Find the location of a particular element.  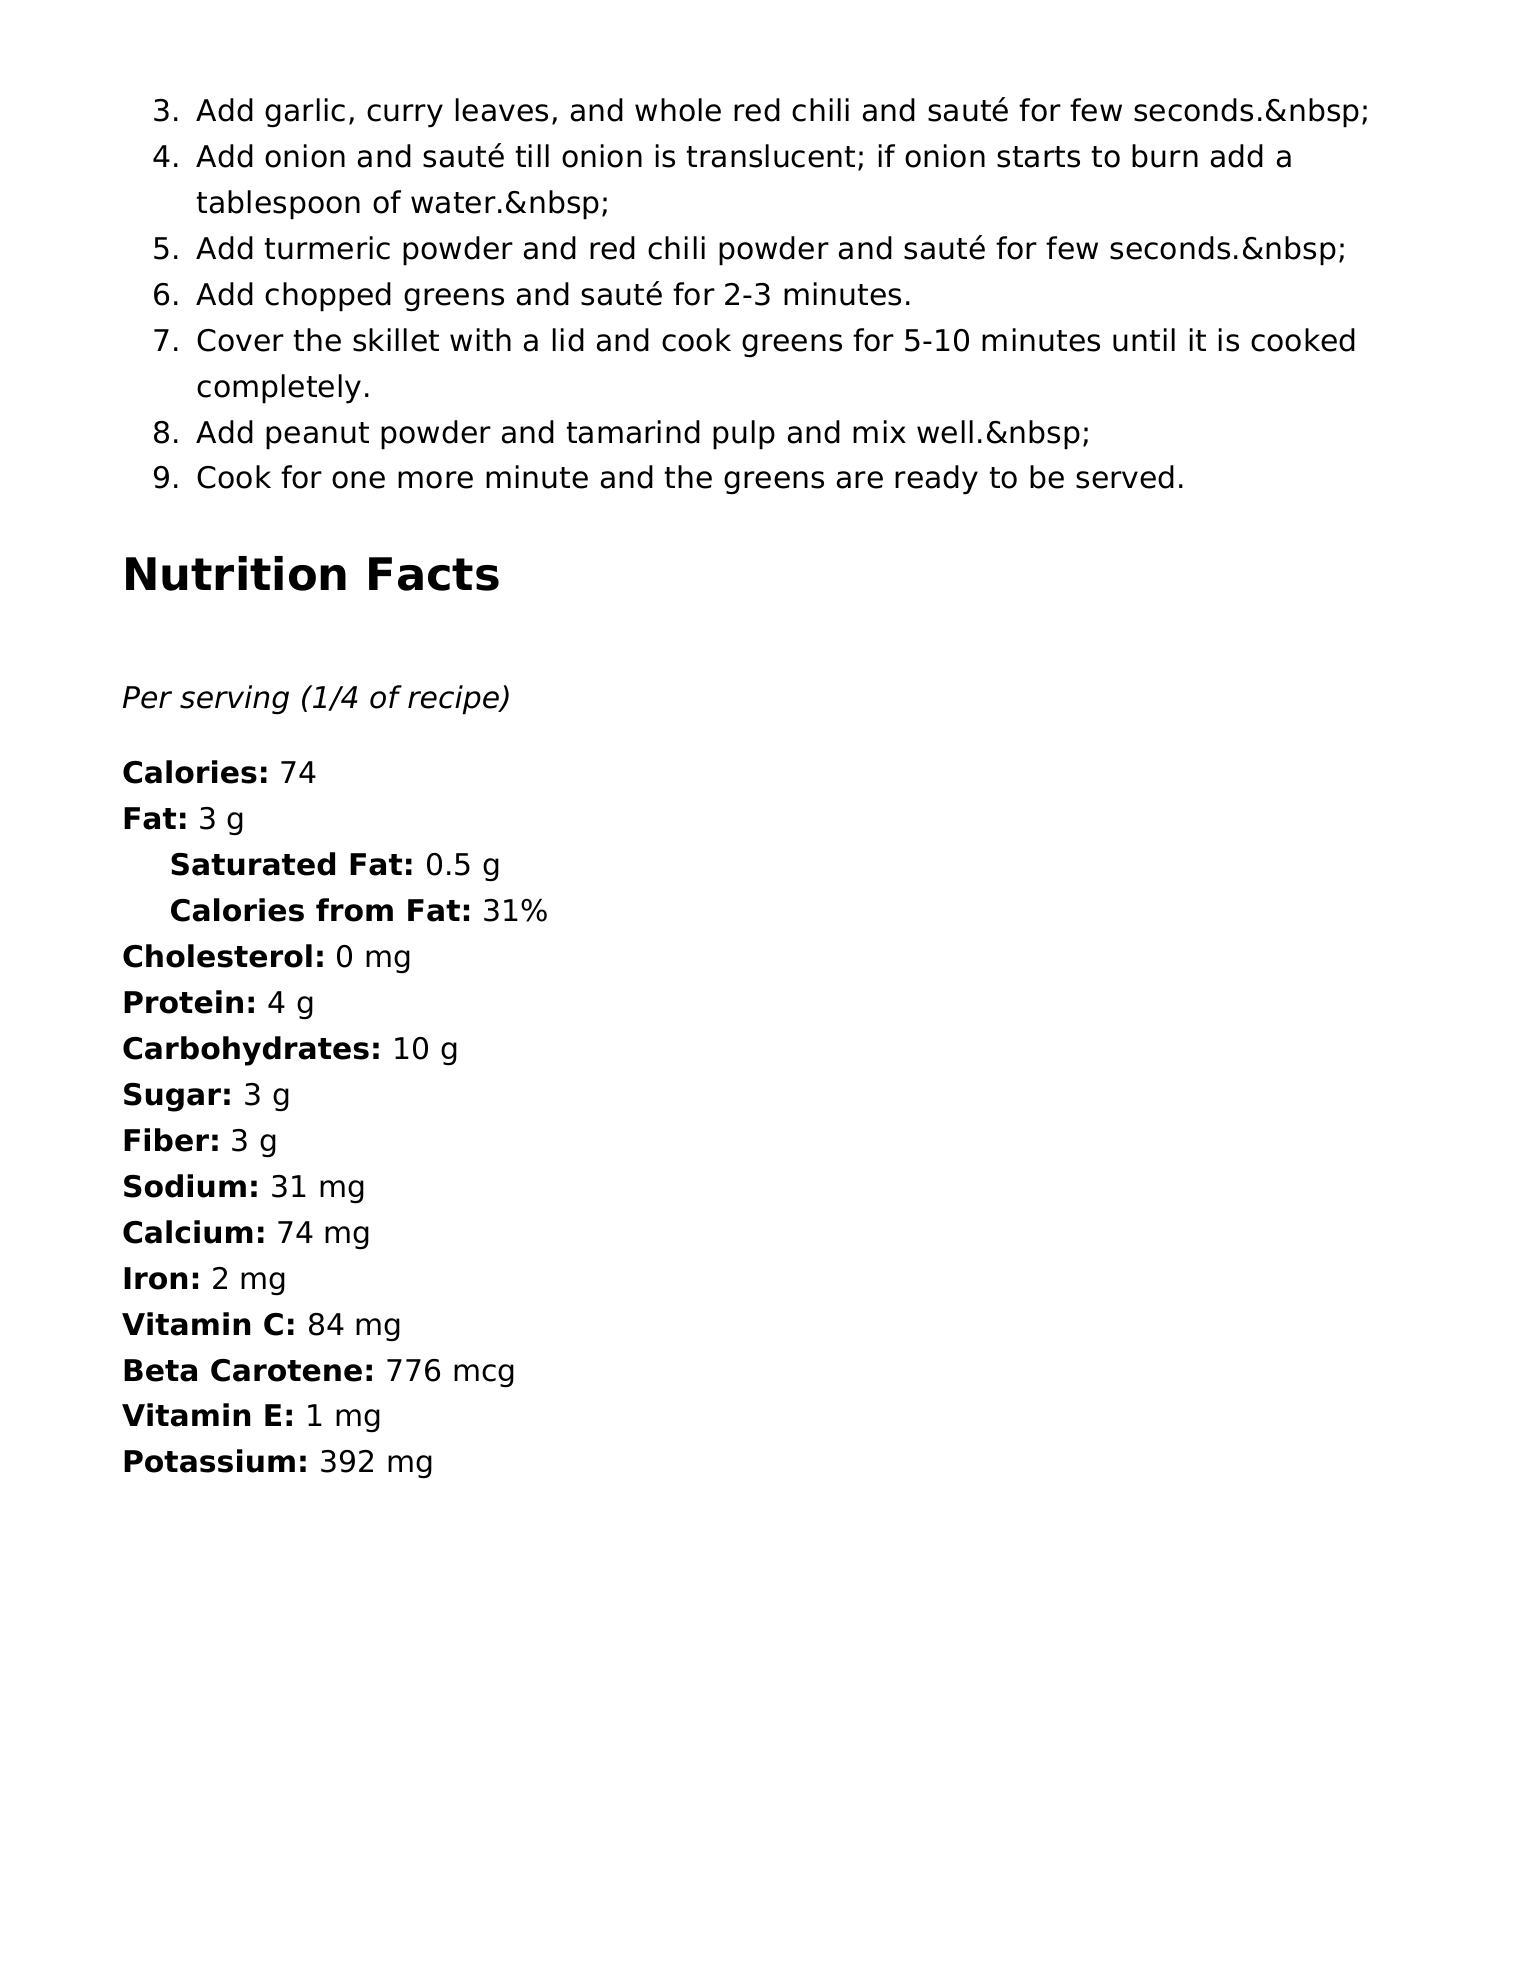

are is located at coordinates (860, 480).
